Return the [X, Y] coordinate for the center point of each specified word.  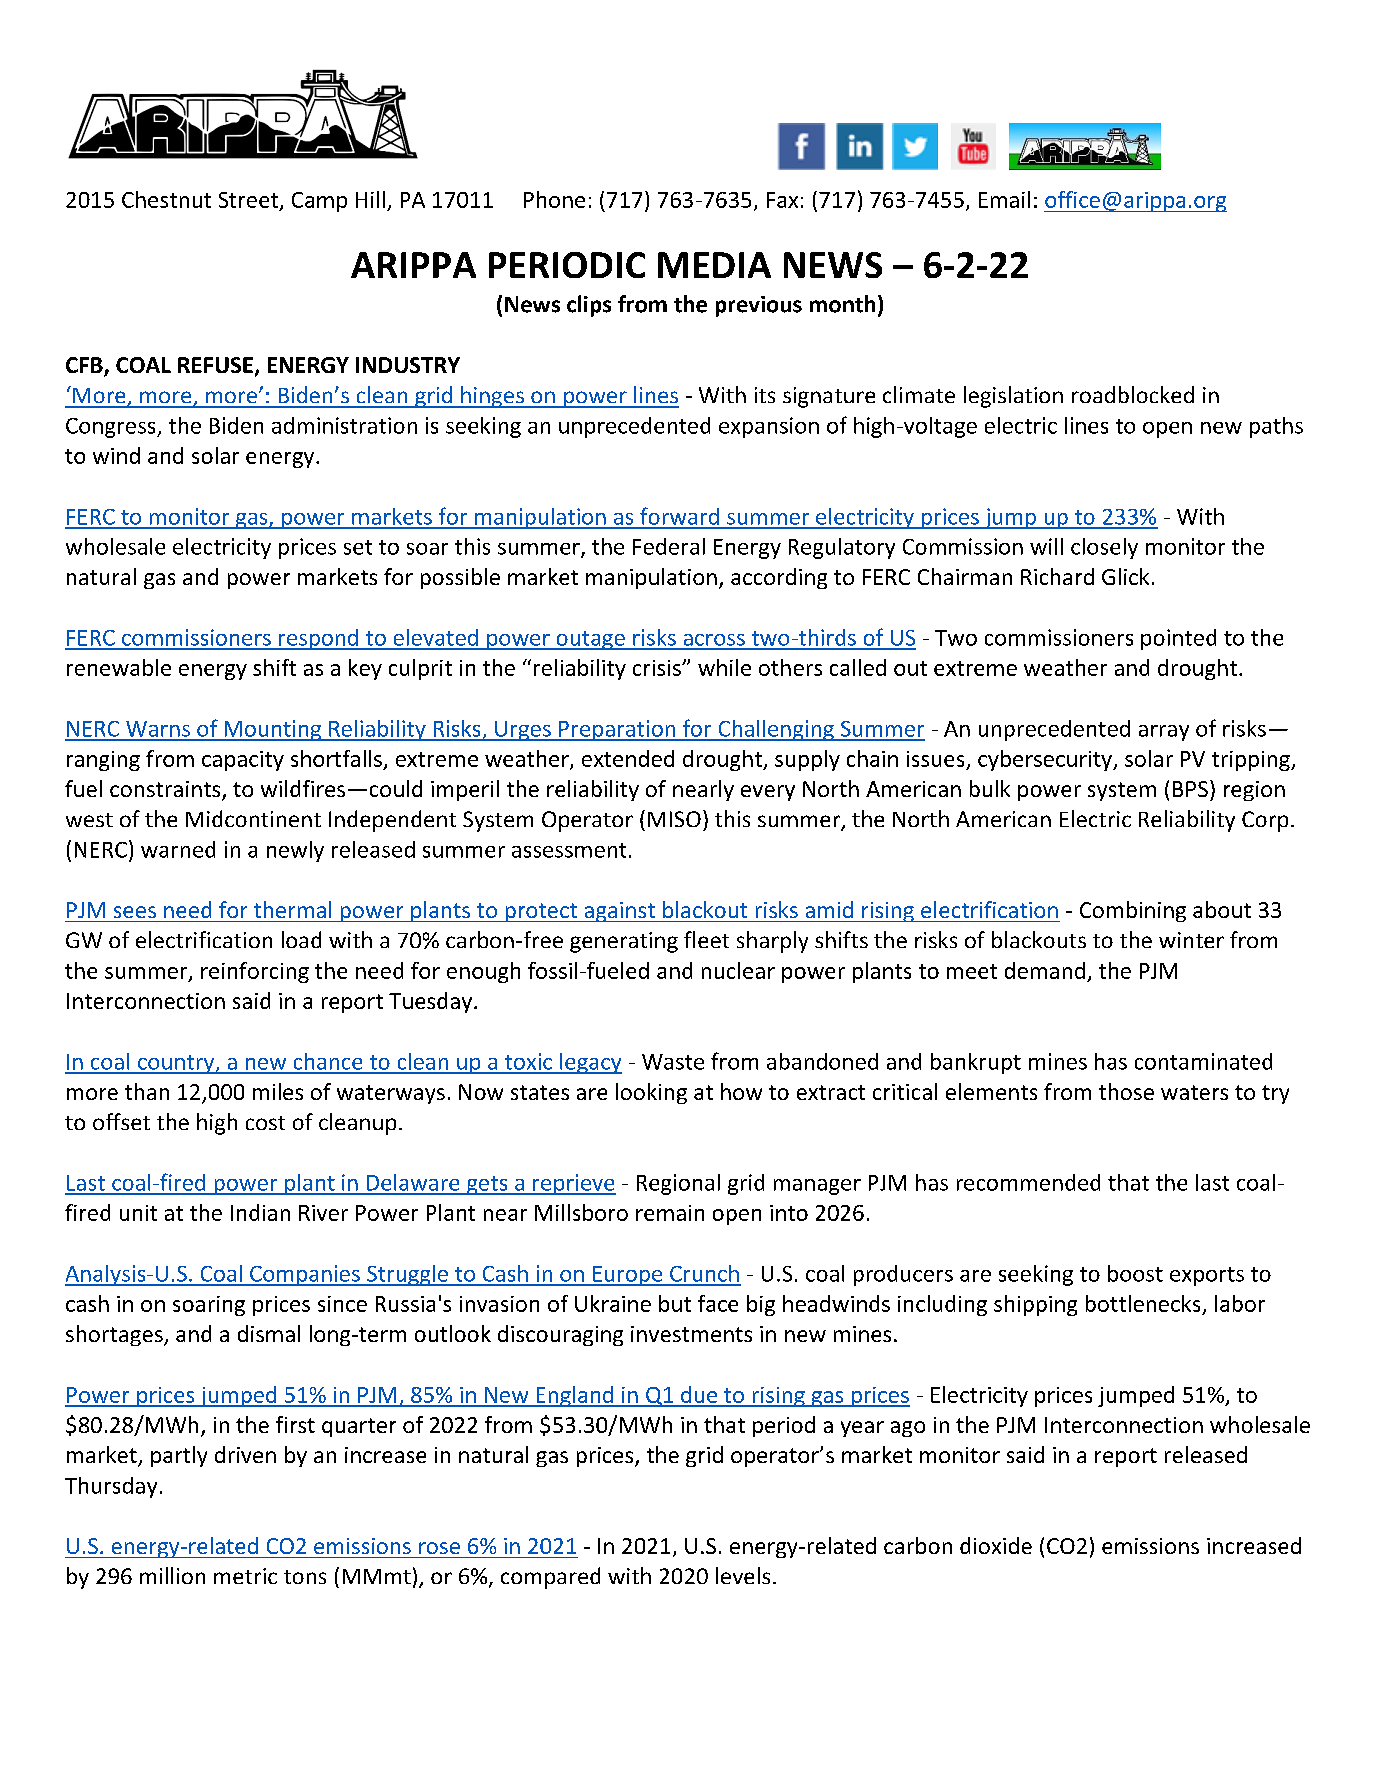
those [1126, 1091]
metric [245, 1576]
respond [318, 639]
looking [651, 1093]
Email [1004, 199]
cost [265, 1123]
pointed [1178, 639]
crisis [658, 668]
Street [249, 201]
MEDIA [714, 265]
